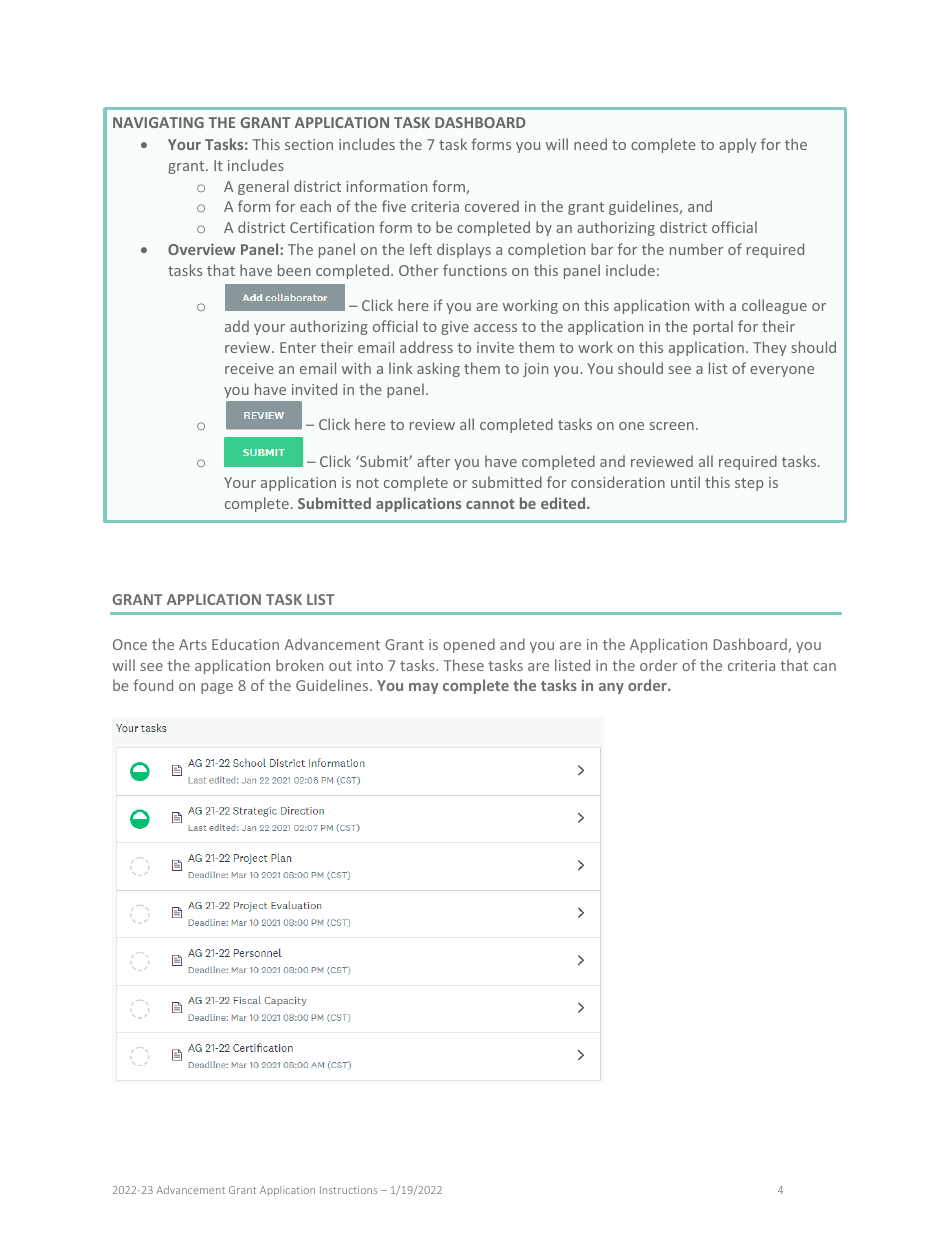 The width and height of the image is (952, 1233). What do you see at coordinates (492, 206) in the image?
I see `covered` at bounding box center [492, 206].
